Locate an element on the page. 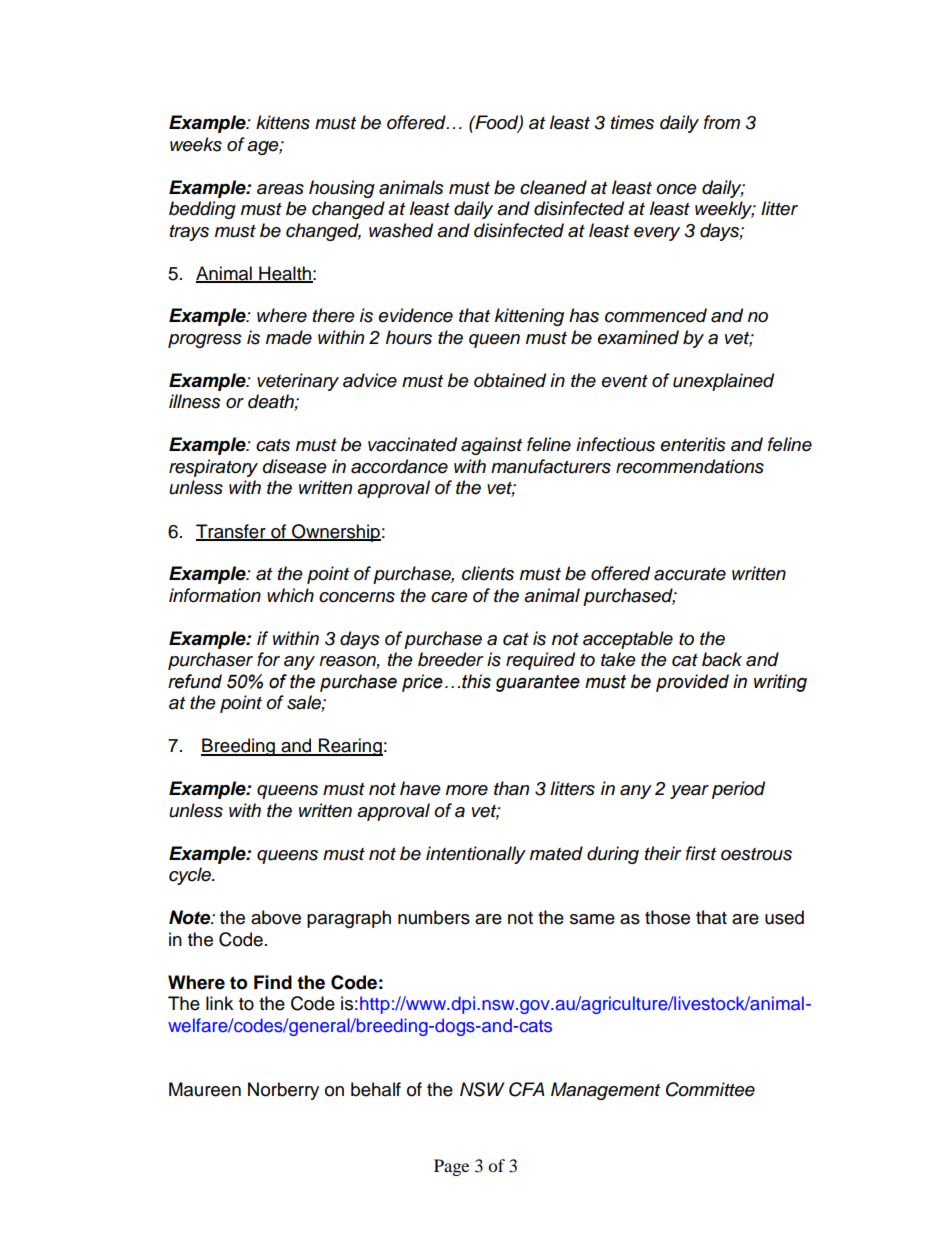  breeder is located at coordinates (451, 659).
